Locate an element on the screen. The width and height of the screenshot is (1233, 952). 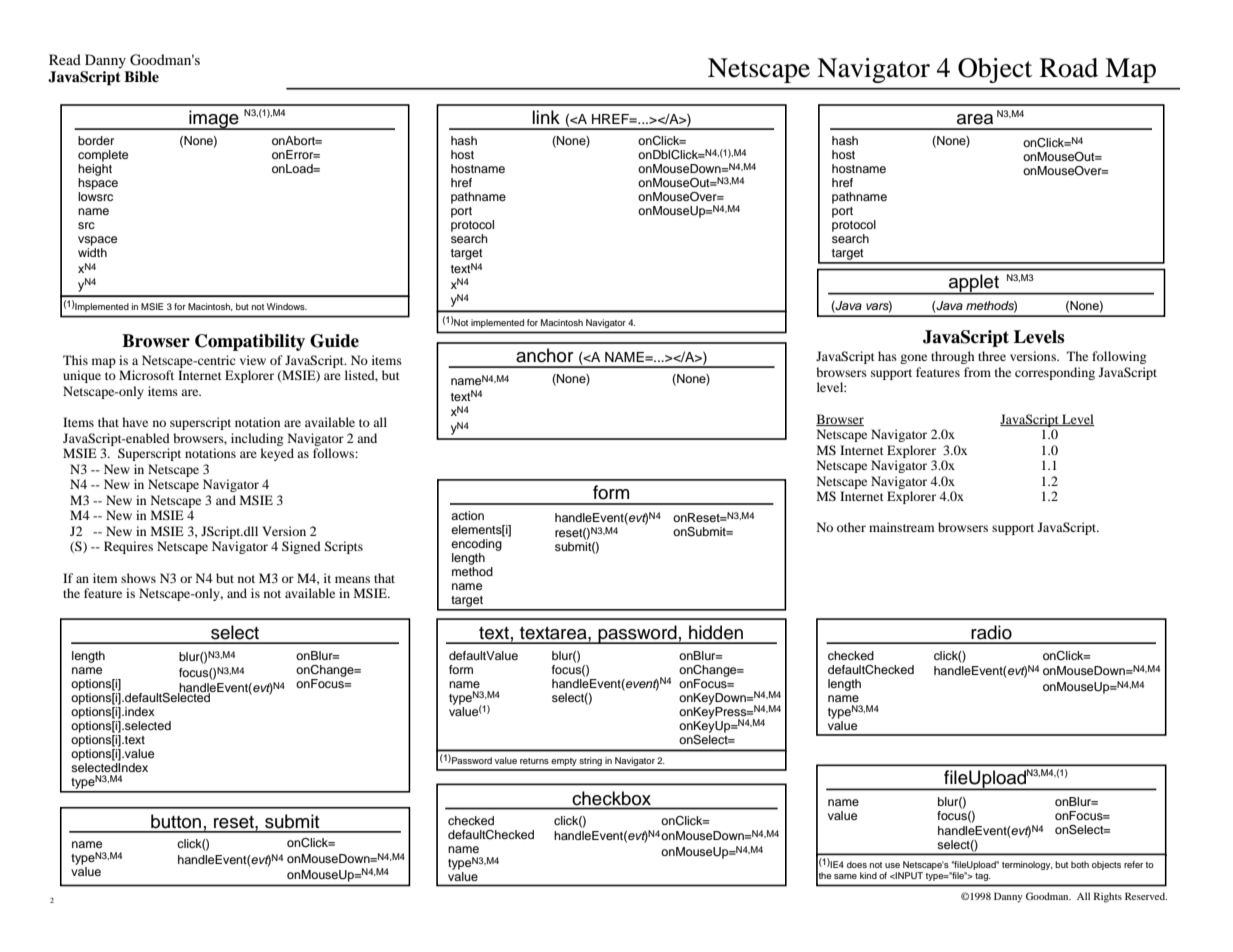
Road is located at coordinates (1069, 68).
